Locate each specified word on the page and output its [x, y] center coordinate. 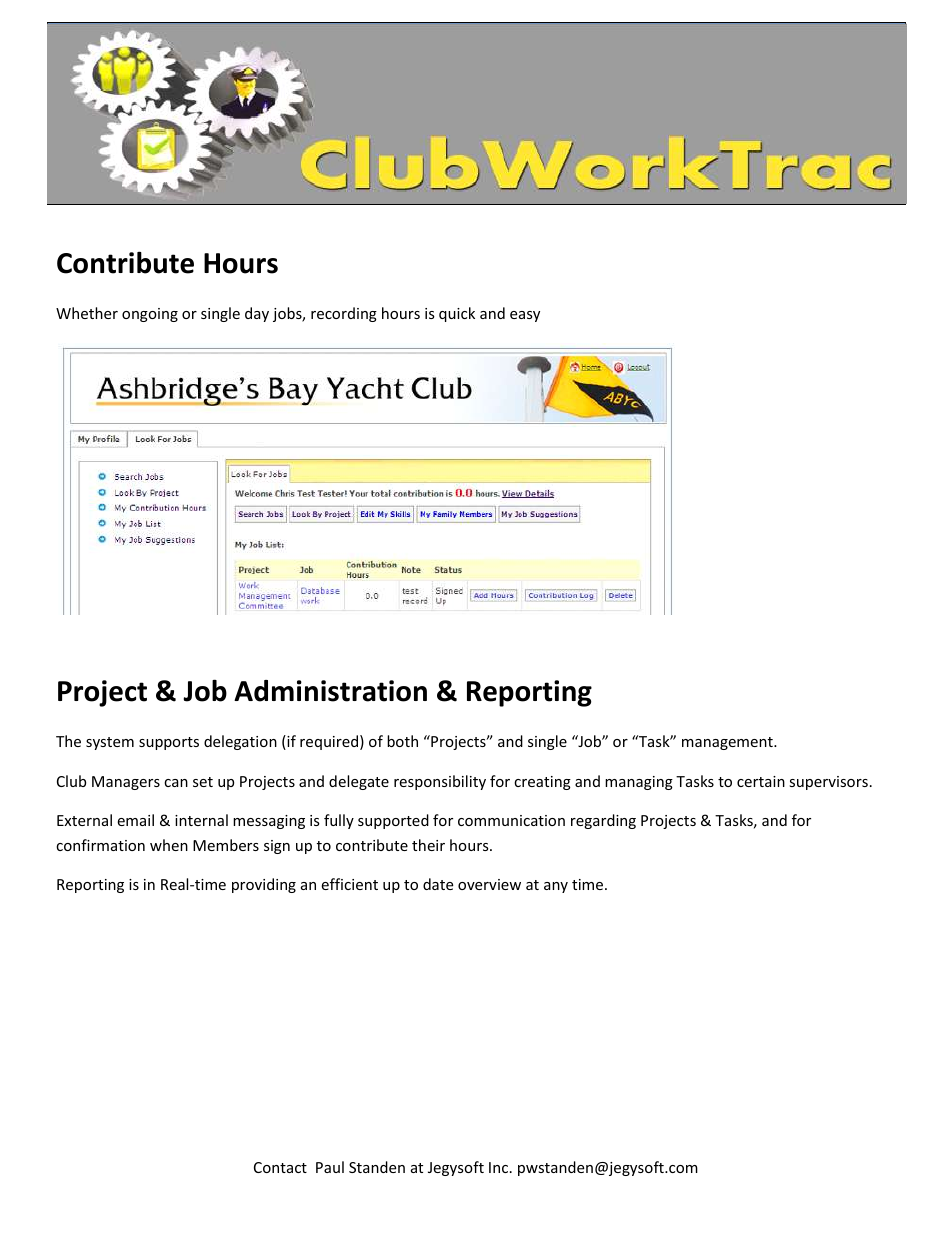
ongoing [150, 315]
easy [525, 316]
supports [169, 743]
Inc [498, 1167]
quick [457, 314]
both [402, 741]
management [728, 743]
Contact [280, 1167]
